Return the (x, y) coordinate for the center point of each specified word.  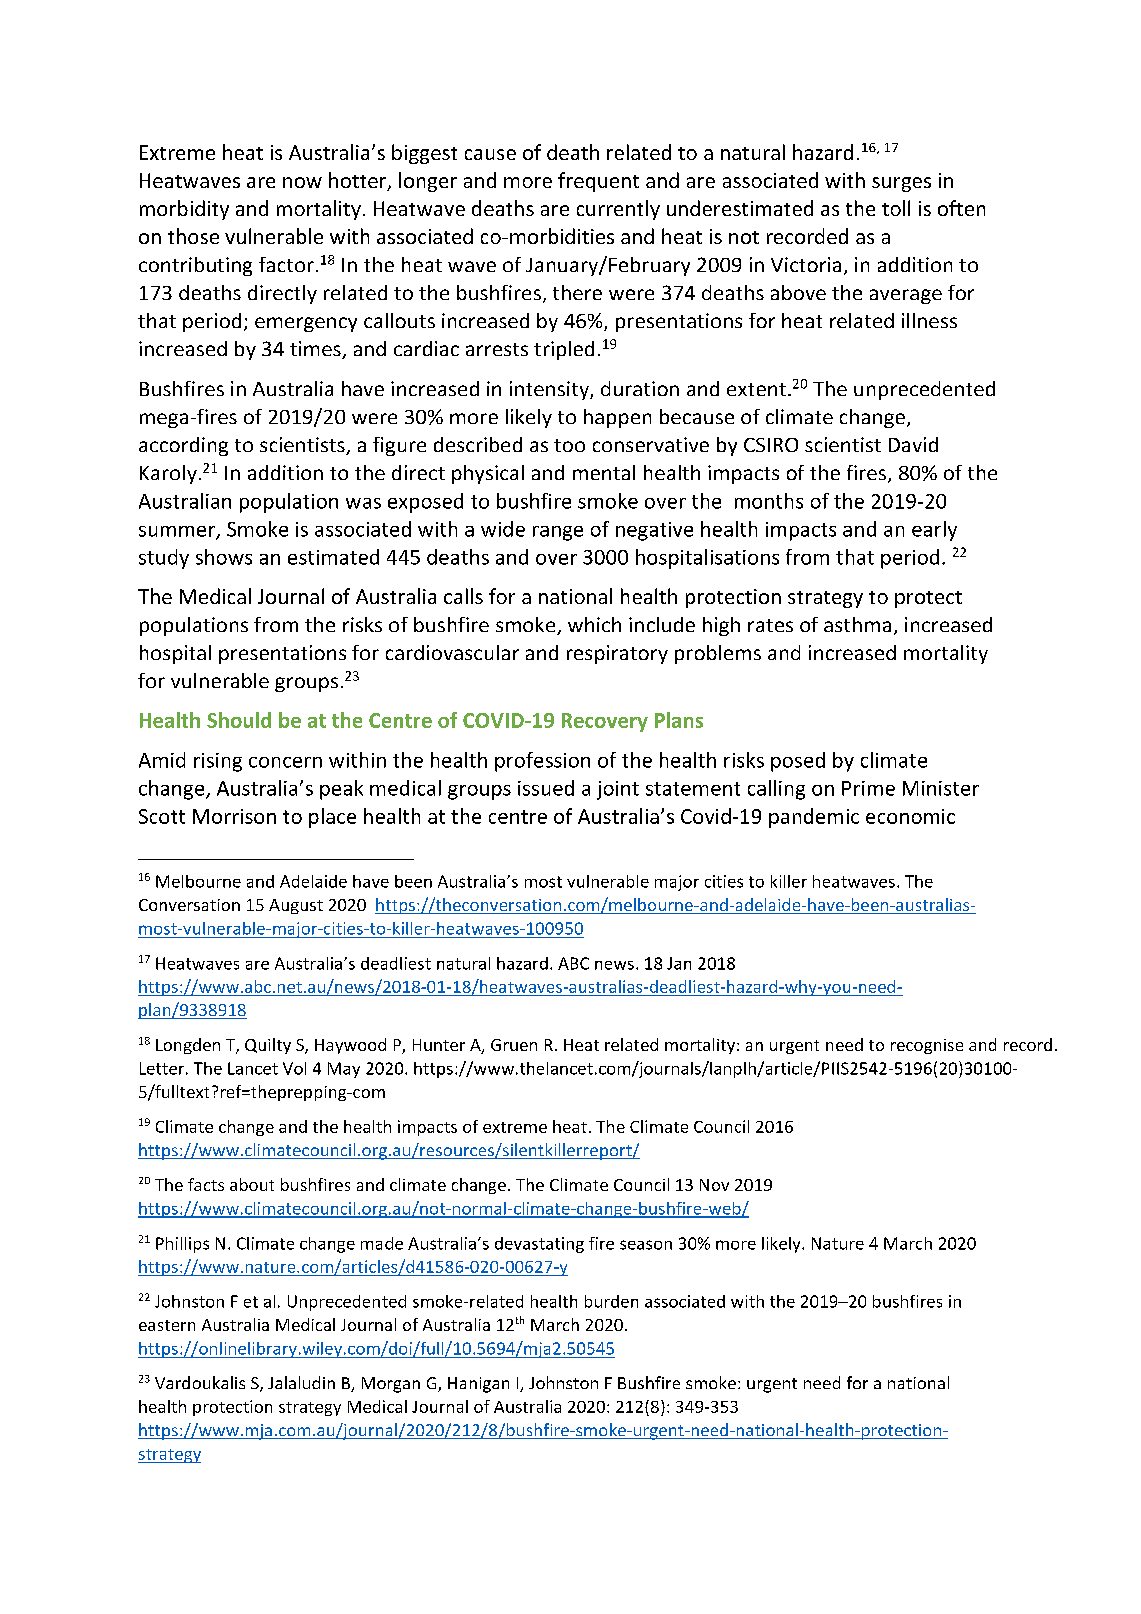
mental (604, 472)
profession (542, 762)
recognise (927, 1046)
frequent (598, 182)
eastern (167, 1325)
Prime (868, 788)
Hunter (439, 1045)
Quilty (268, 1046)
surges (901, 184)
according (183, 446)
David (913, 444)
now (302, 182)
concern (285, 762)
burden (611, 1301)
